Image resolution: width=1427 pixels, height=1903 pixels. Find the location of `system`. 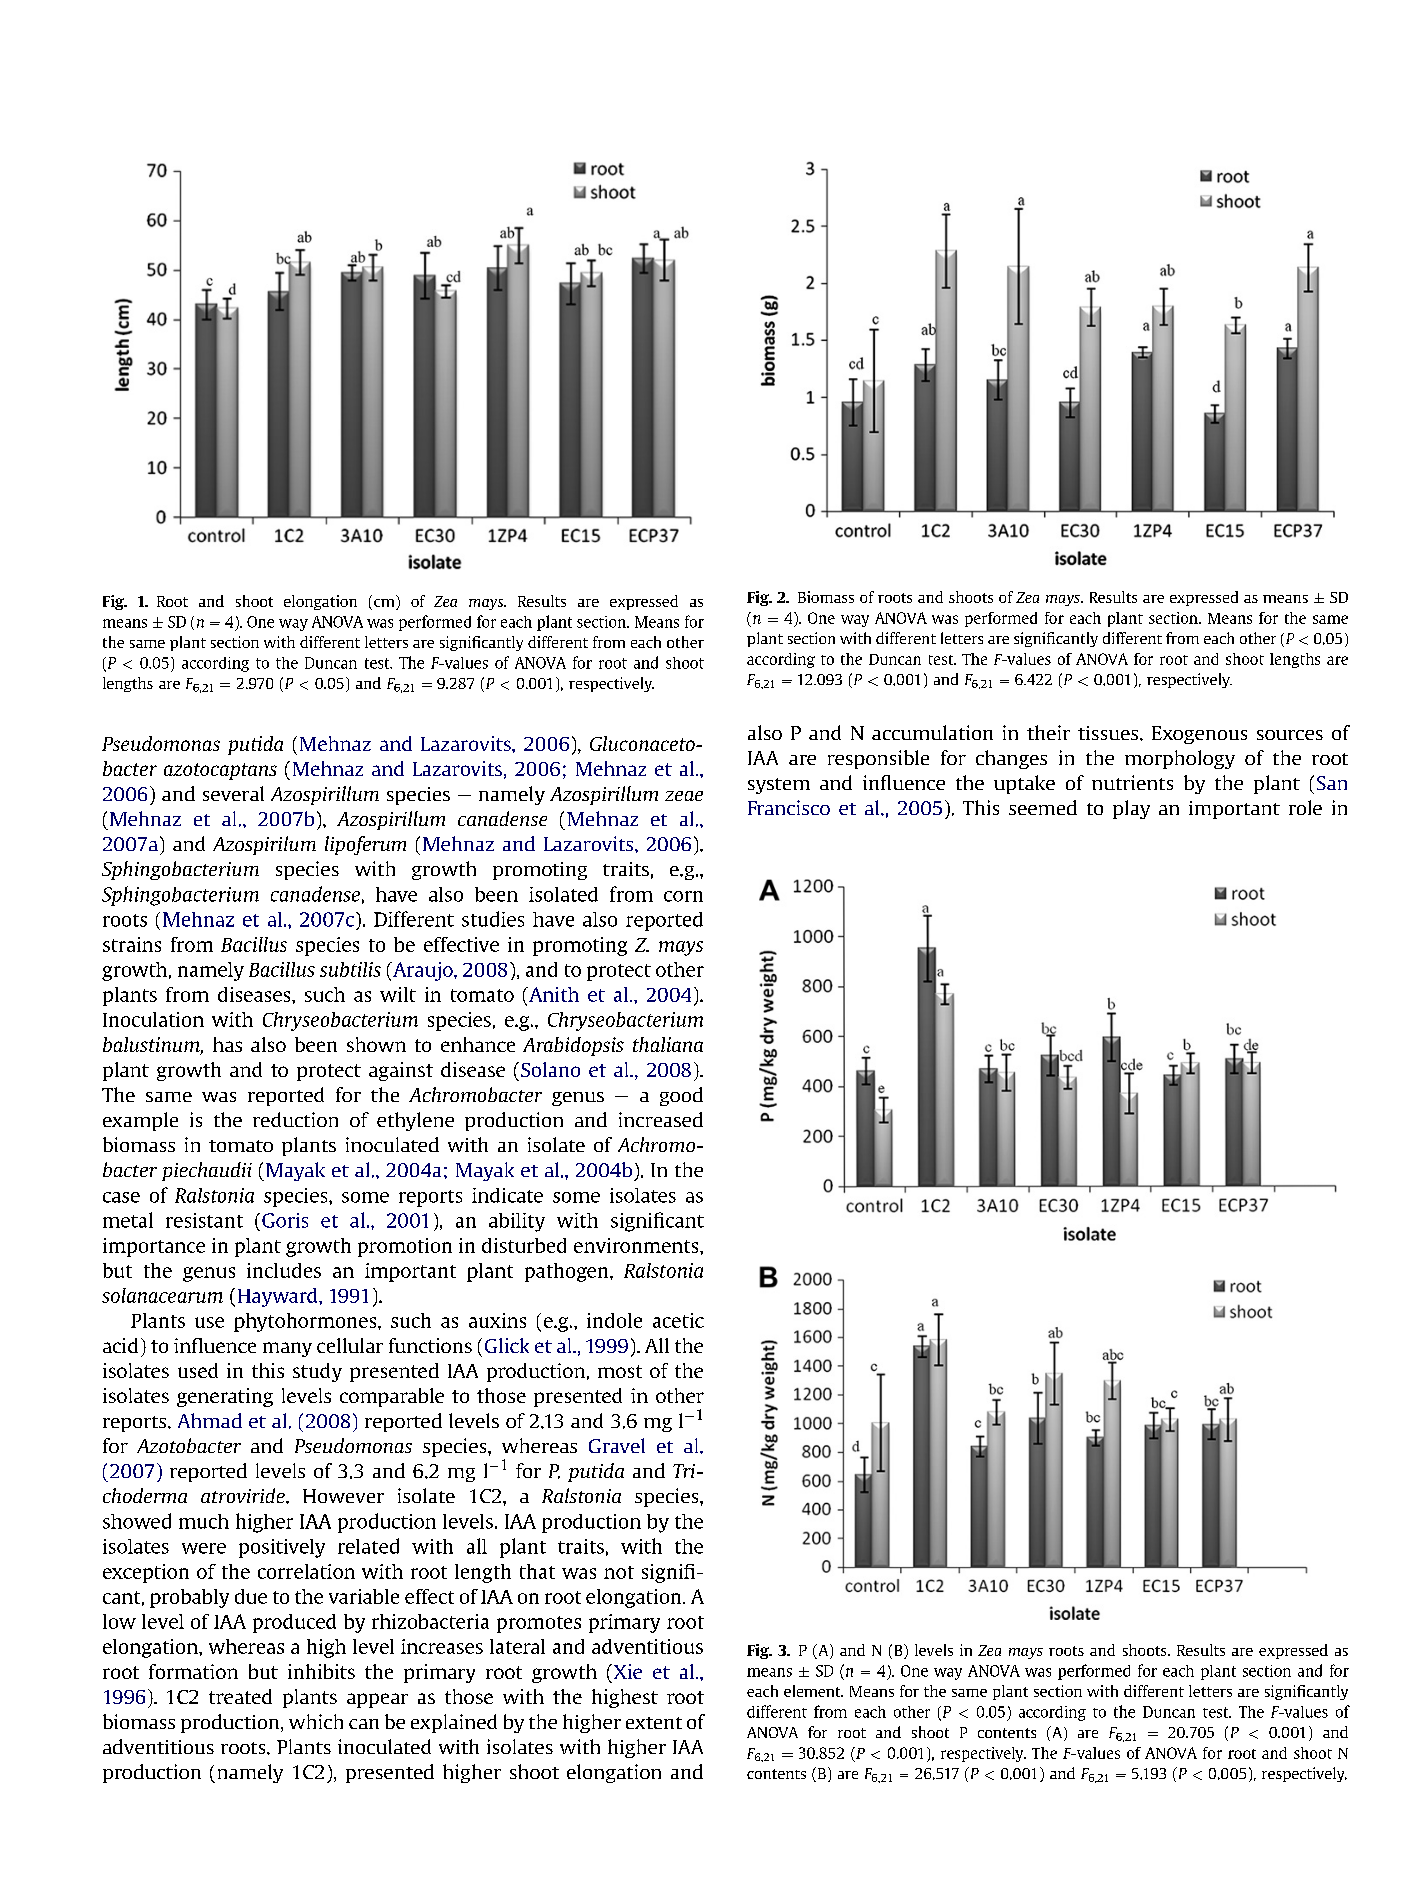

system is located at coordinates (779, 786).
